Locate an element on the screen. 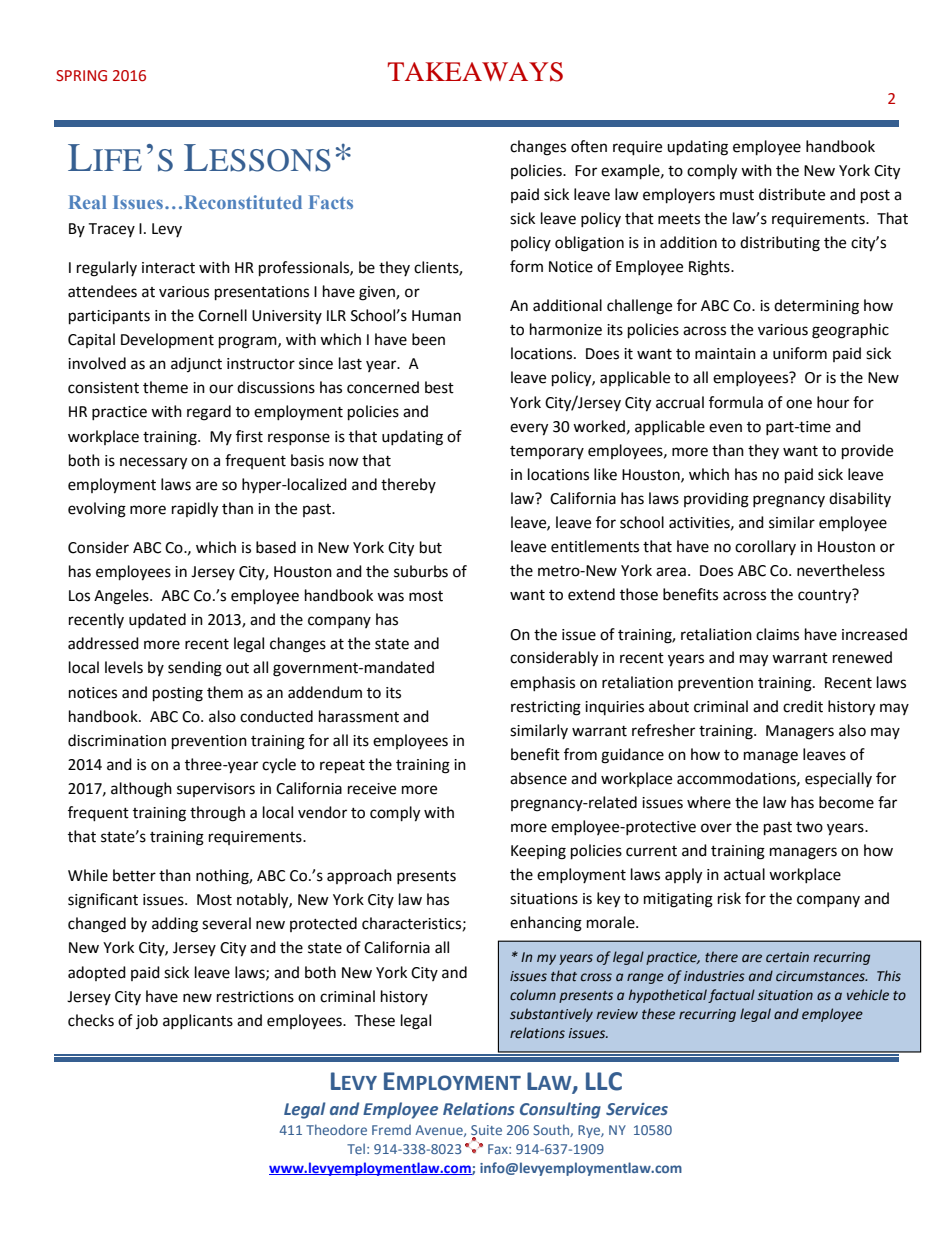  been is located at coordinates (428, 339).
